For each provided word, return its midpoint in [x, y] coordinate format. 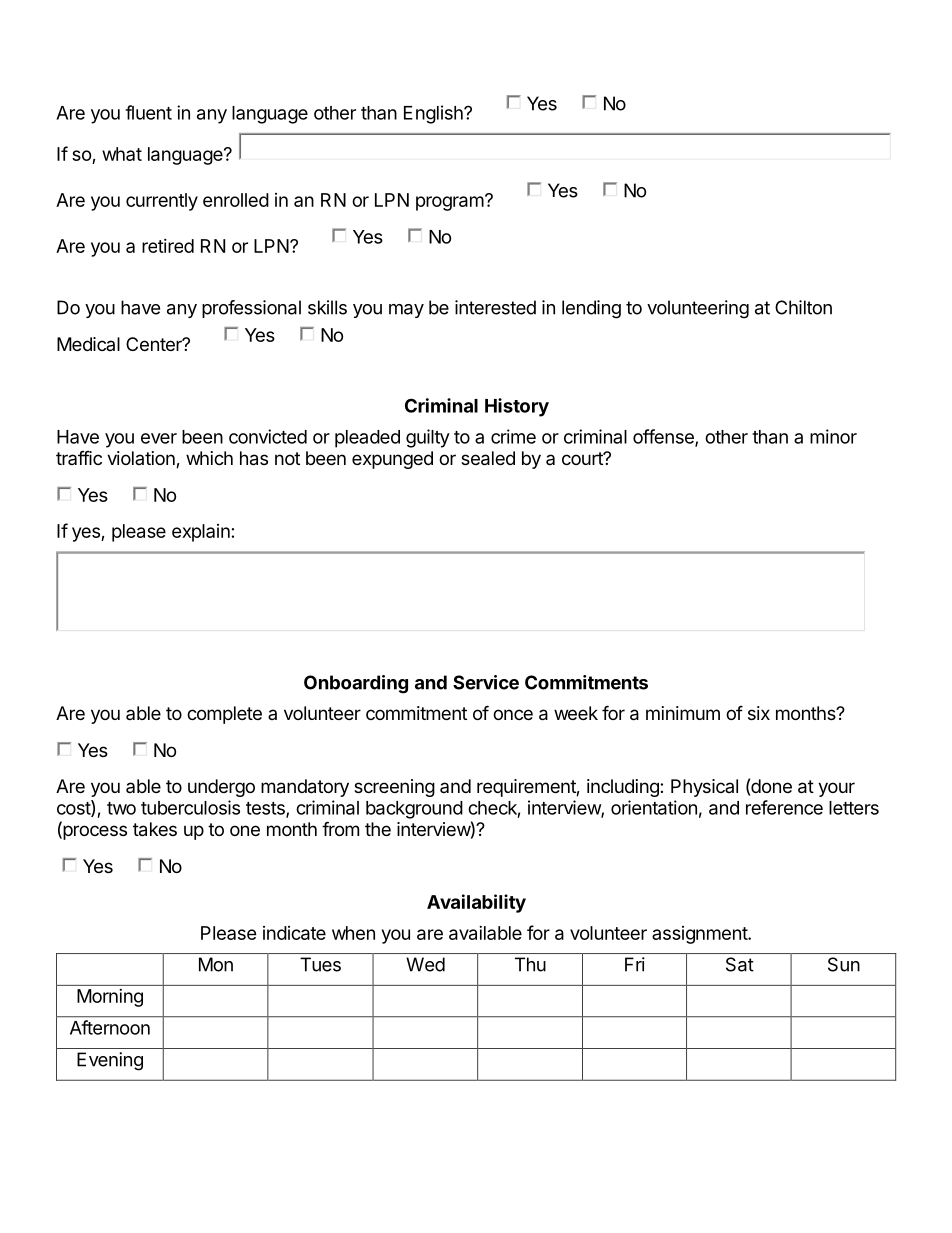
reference [784, 807]
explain [201, 533]
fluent [148, 112]
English [434, 114]
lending [591, 309]
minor [833, 436]
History [517, 407]
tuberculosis [190, 807]
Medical [88, 344]
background [414, 810]
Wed [425, 964]
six [759, 713]
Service [486, 682]
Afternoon [110, 1027]
